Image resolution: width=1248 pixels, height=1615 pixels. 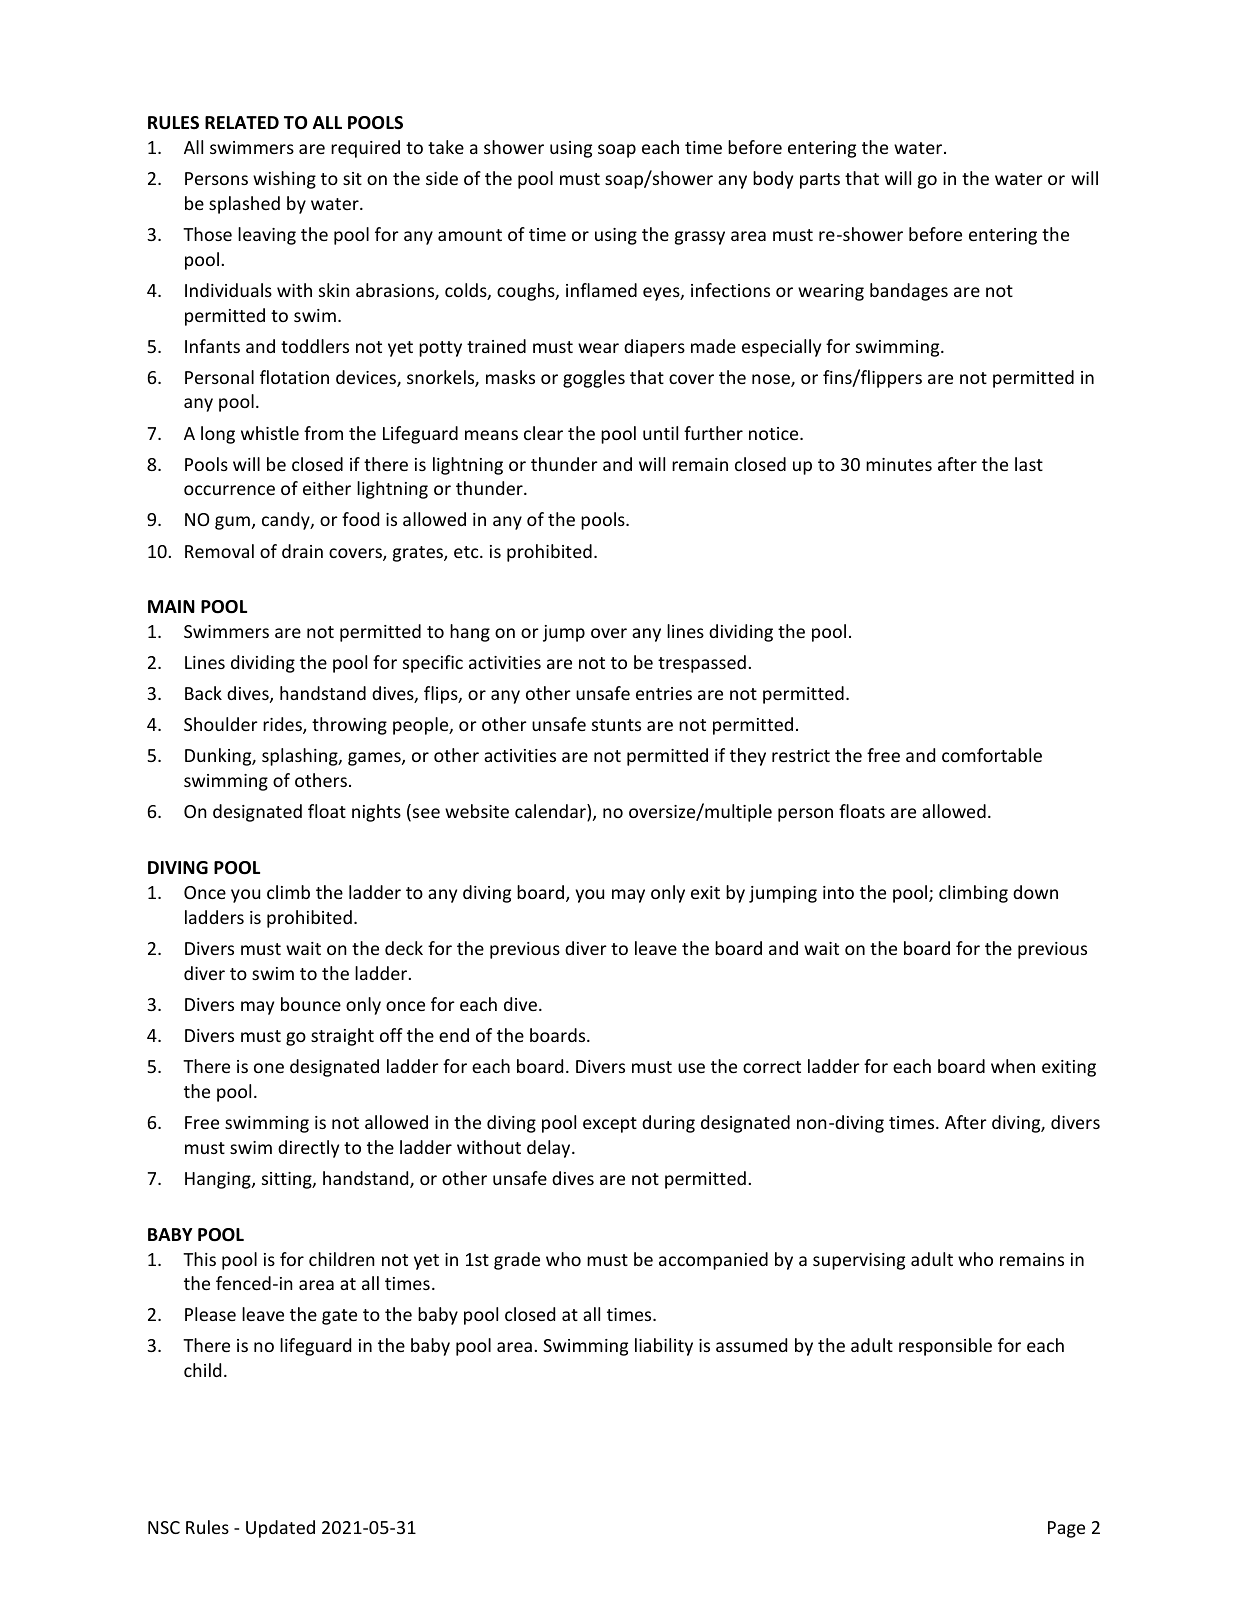 What do you see at coordinates (1066, 1529) in the screenshot?
I see `Page` at bounding box center [1066, 1529].
